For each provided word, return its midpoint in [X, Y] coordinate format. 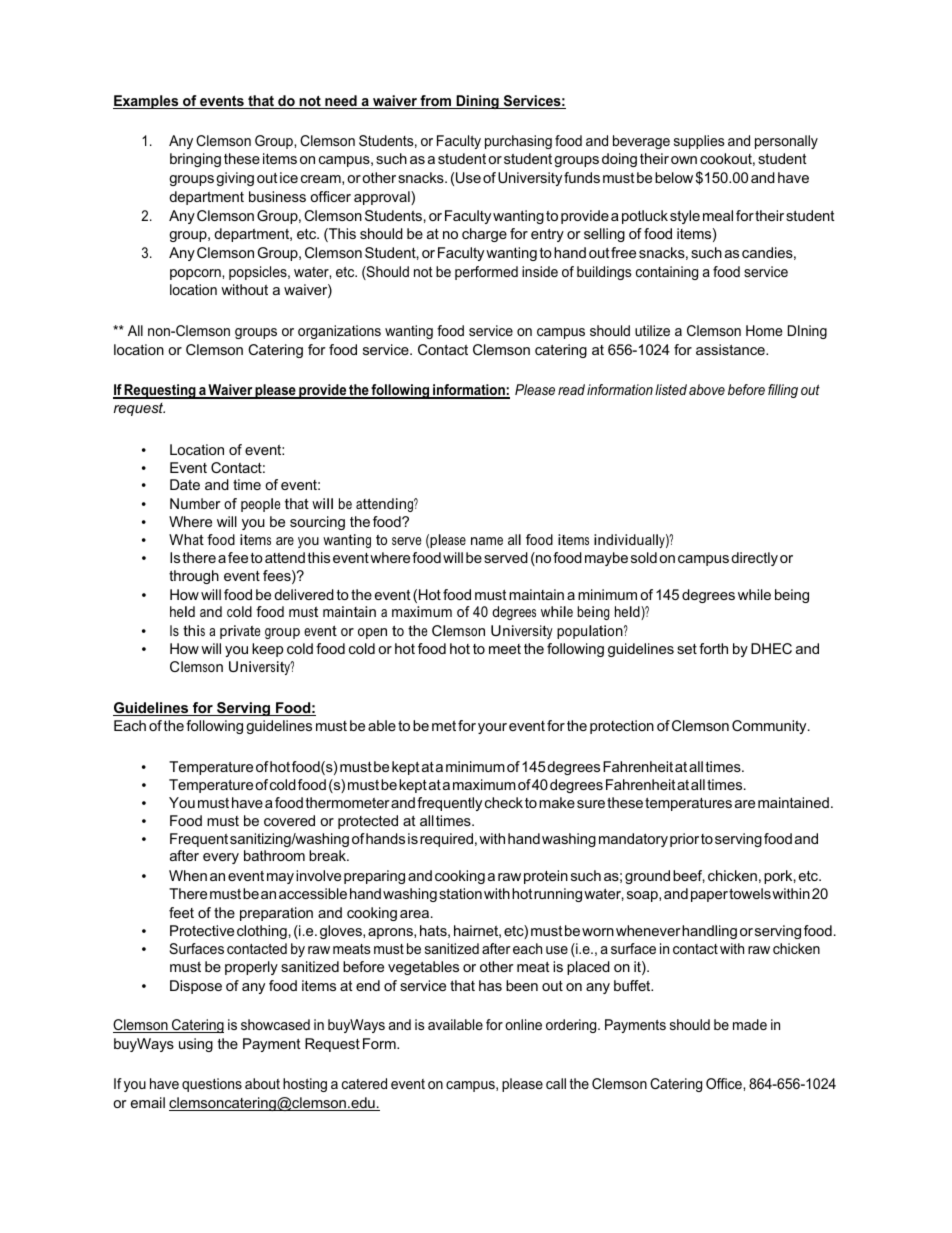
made [750, 1024]
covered [289, 820]
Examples [147, 102]
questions [212, 1085]
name [487, 541]
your [492, 728]
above [707, 389]
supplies [699, 142]
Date [185, 484]
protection [622, 727]
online [523, 1024]
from [436, 102]
